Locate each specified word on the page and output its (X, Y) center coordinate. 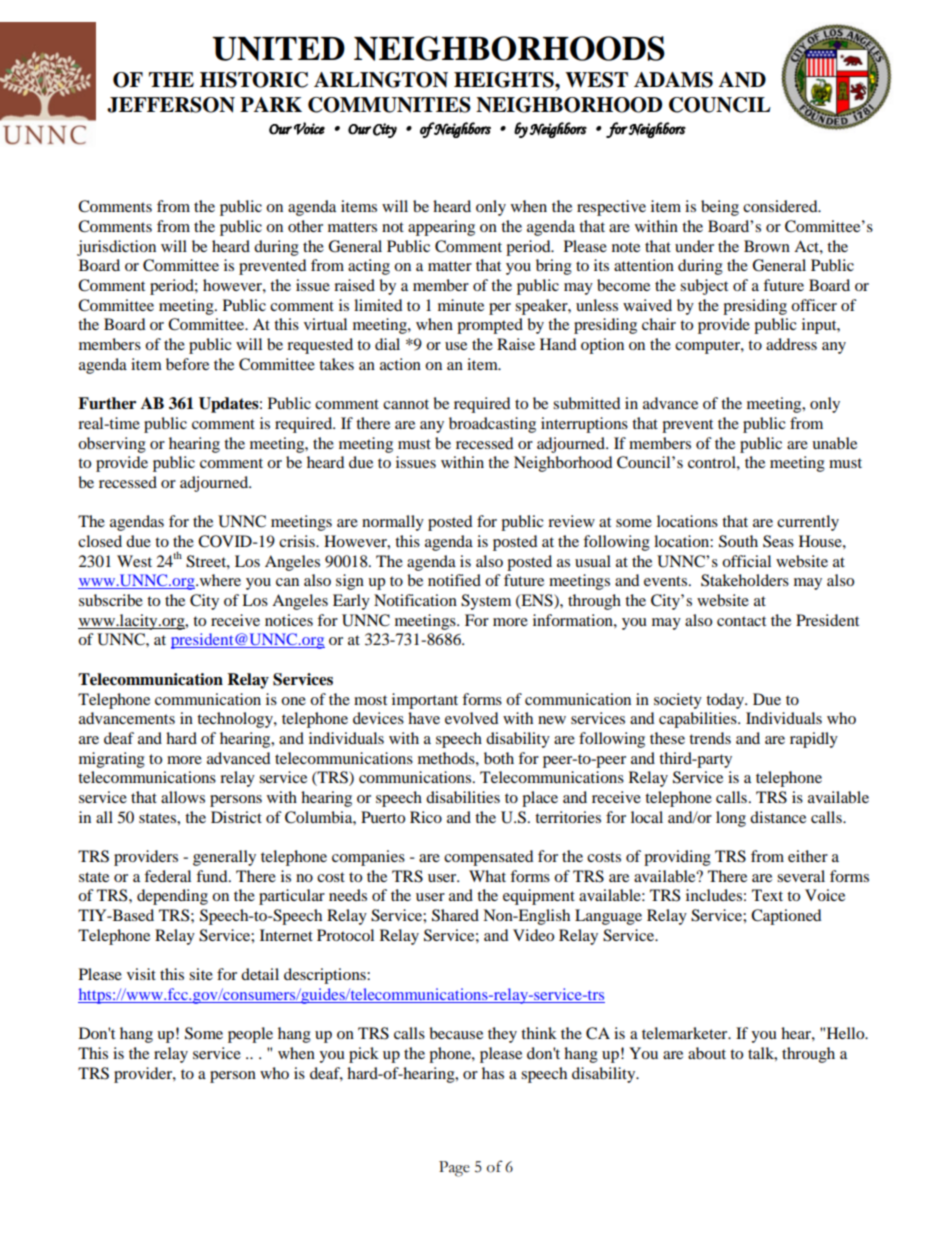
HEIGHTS (505, 80)
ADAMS (673, 80)
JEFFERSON (171, 105)
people (250, 1035)
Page (454, 1169)
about (707, 1053)
